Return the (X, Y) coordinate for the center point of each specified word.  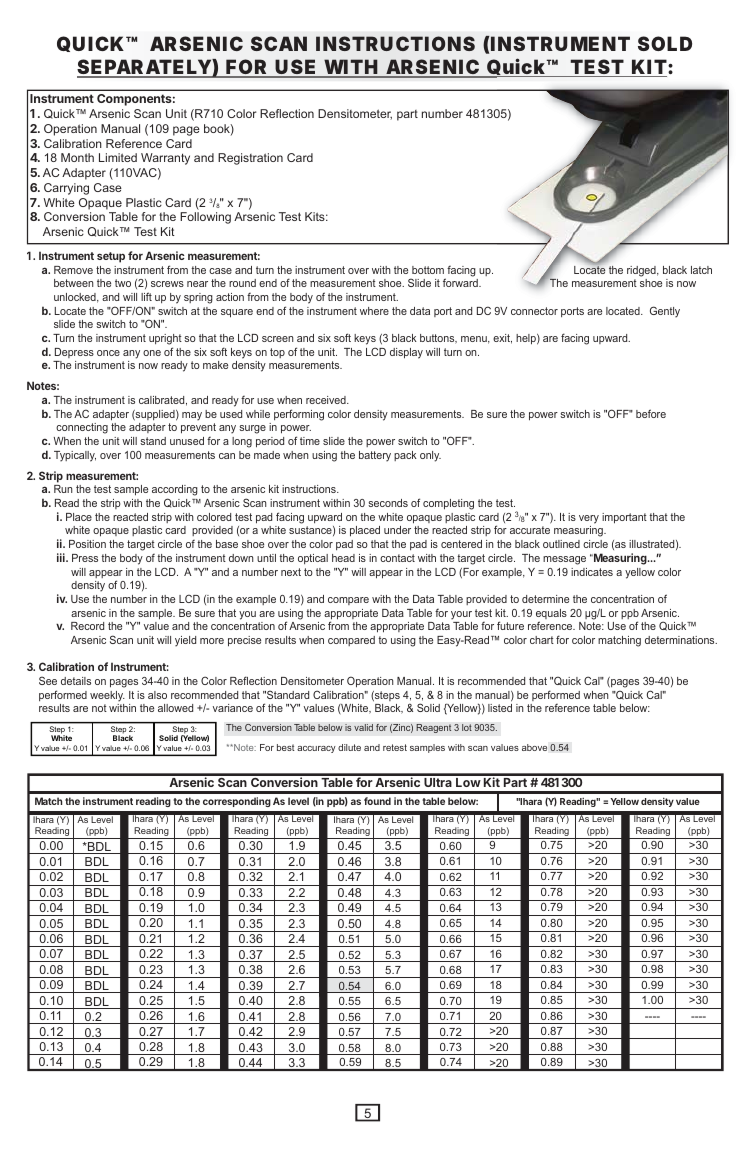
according (175, 492)
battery (375, 456)
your (461, 615)
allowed (175, 708)
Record (87, 626)
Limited (118, 157)
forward (461, 282)
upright (165, 339)
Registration (250, 159)
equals (551, 615)
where (374, 311)
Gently (665, 312)
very (589, 519)
